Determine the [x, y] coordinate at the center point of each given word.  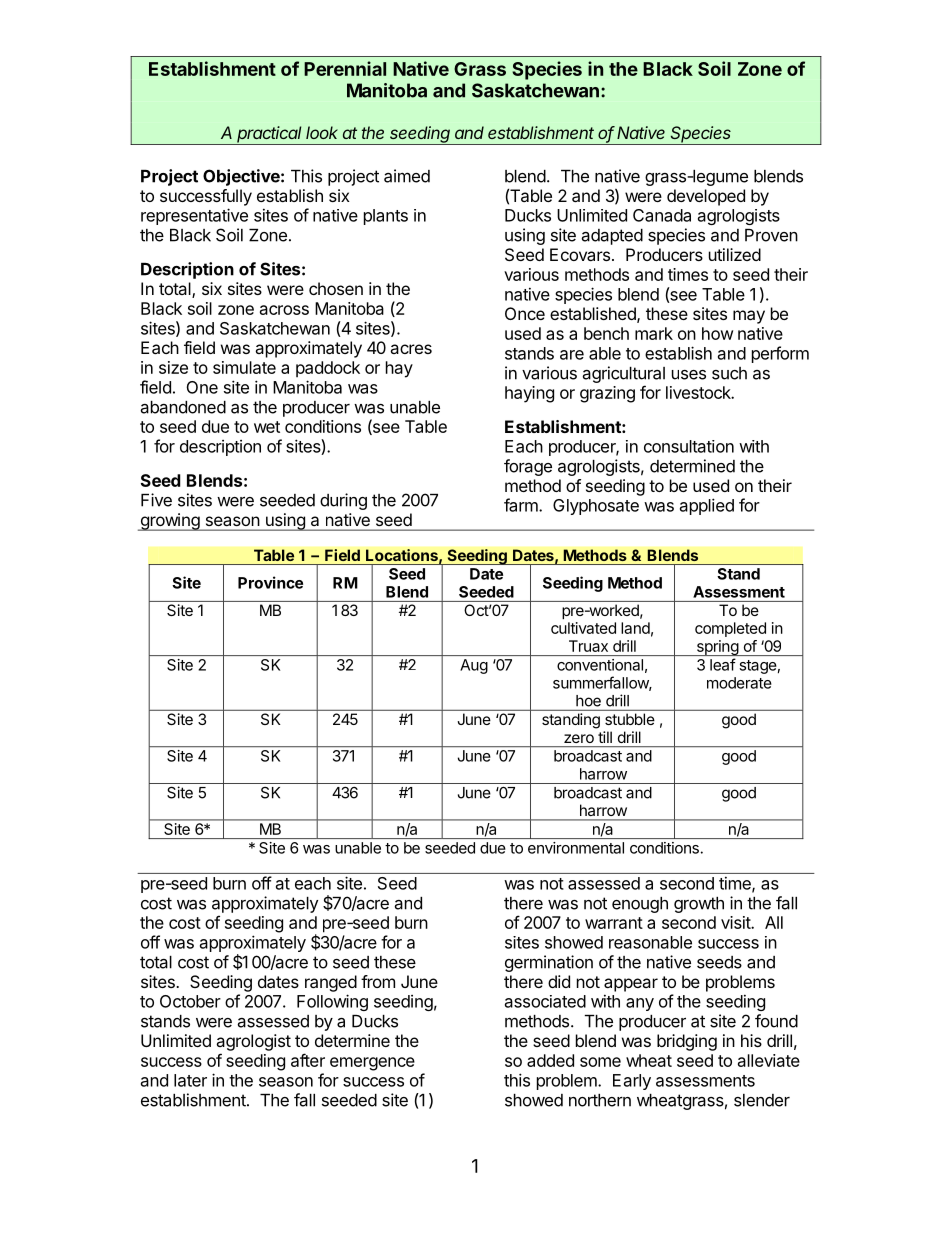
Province [270, 582]
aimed [407, 176]
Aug [474, 666]
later [190, 1080]
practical [270, 135]
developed [706, 197]
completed [730, 629]
